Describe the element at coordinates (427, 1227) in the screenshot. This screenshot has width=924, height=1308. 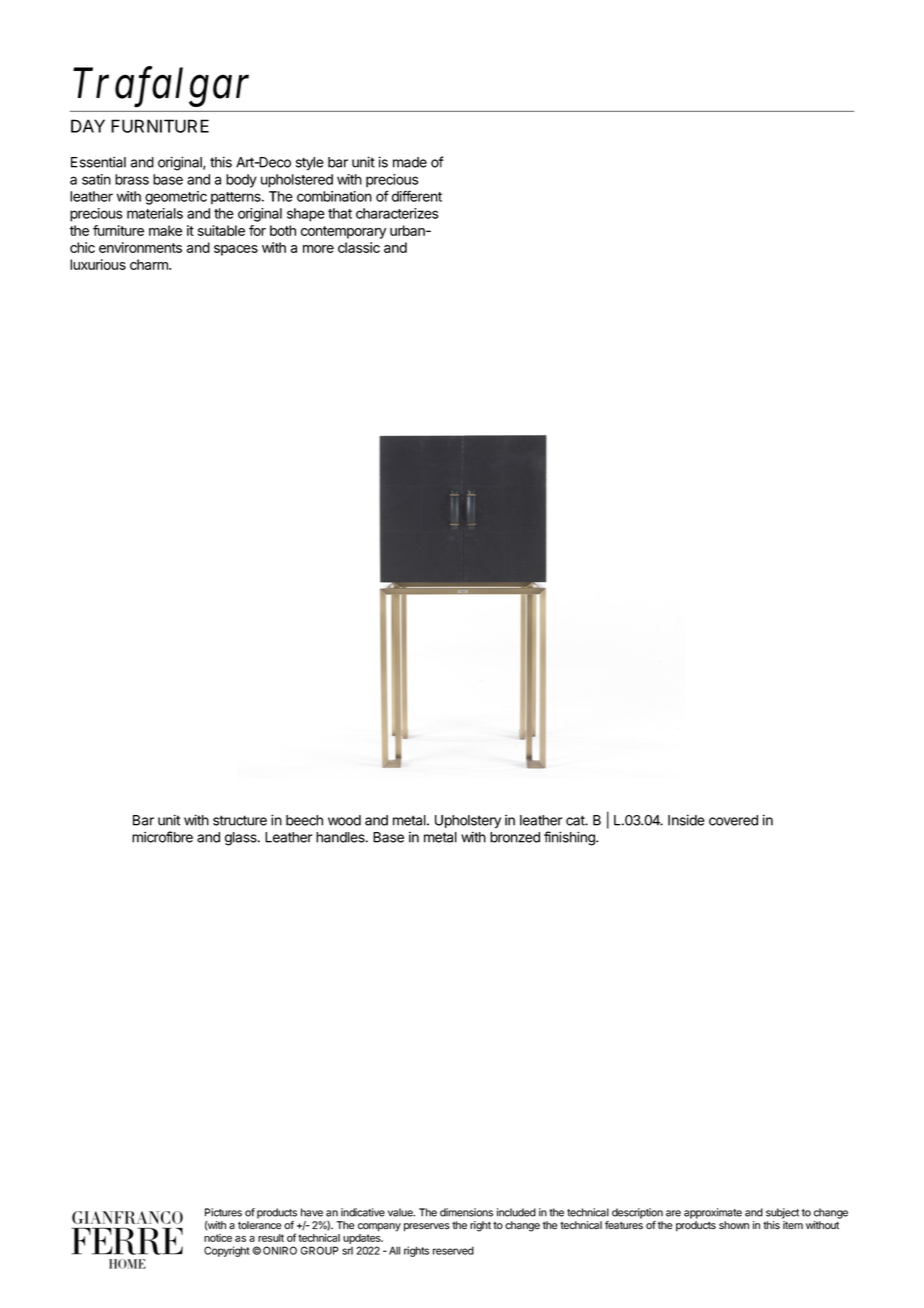
I see `preserves` at that location.
